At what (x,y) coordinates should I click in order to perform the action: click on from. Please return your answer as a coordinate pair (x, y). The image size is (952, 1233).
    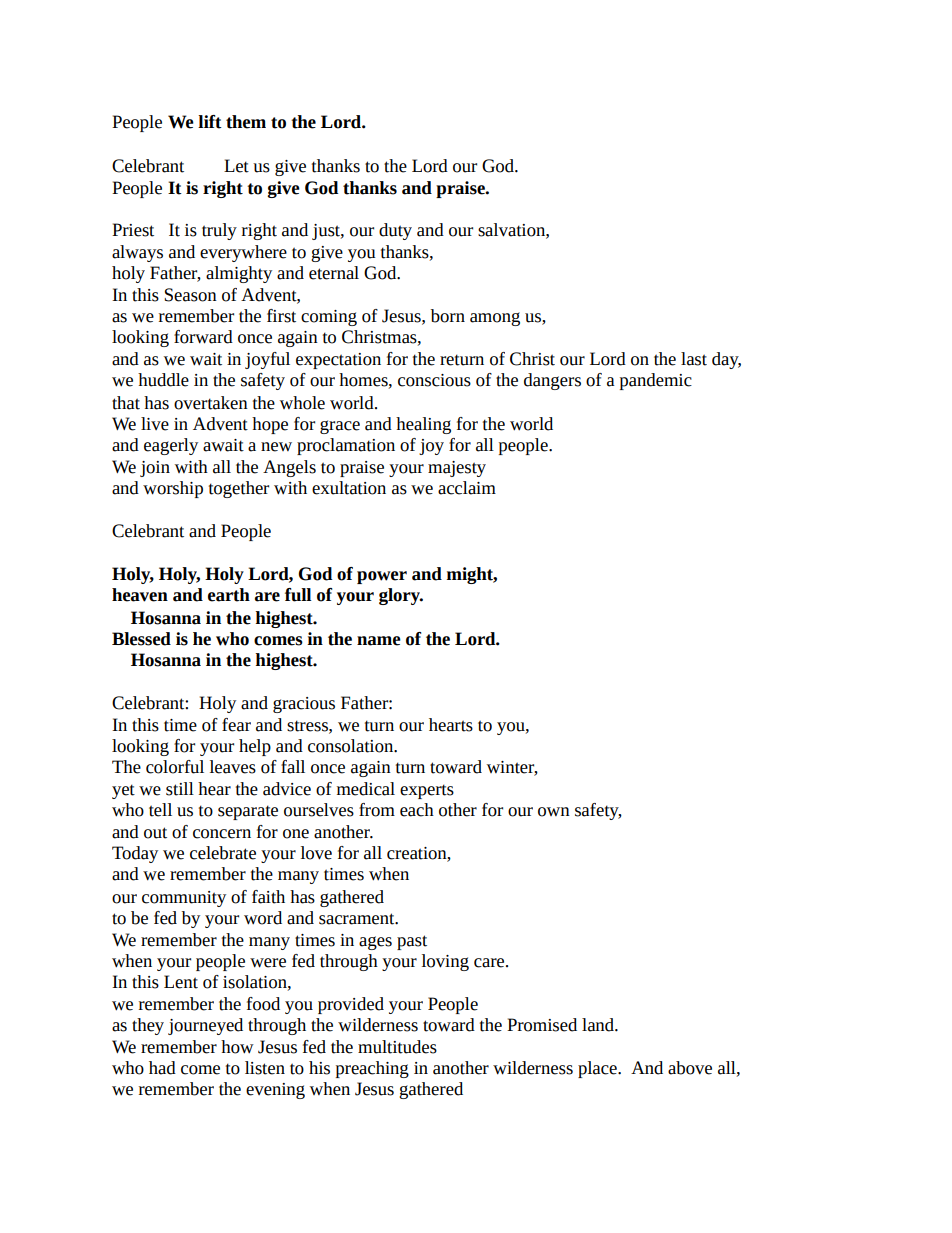
    Looking at the image, I should click on (377, 810).
